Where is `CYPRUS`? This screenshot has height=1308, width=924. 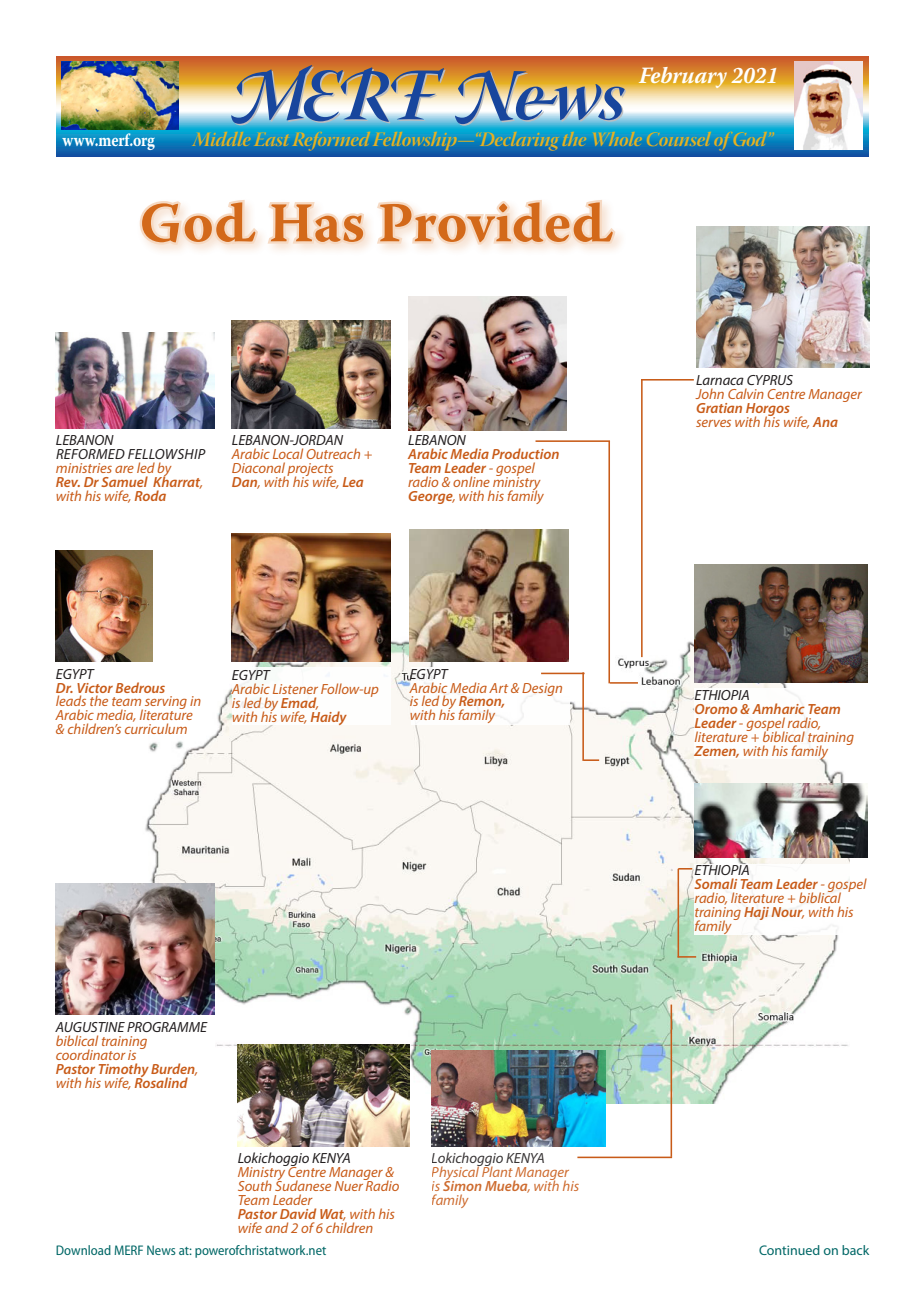 CYPRUS is located at coordinates (770, 380).
